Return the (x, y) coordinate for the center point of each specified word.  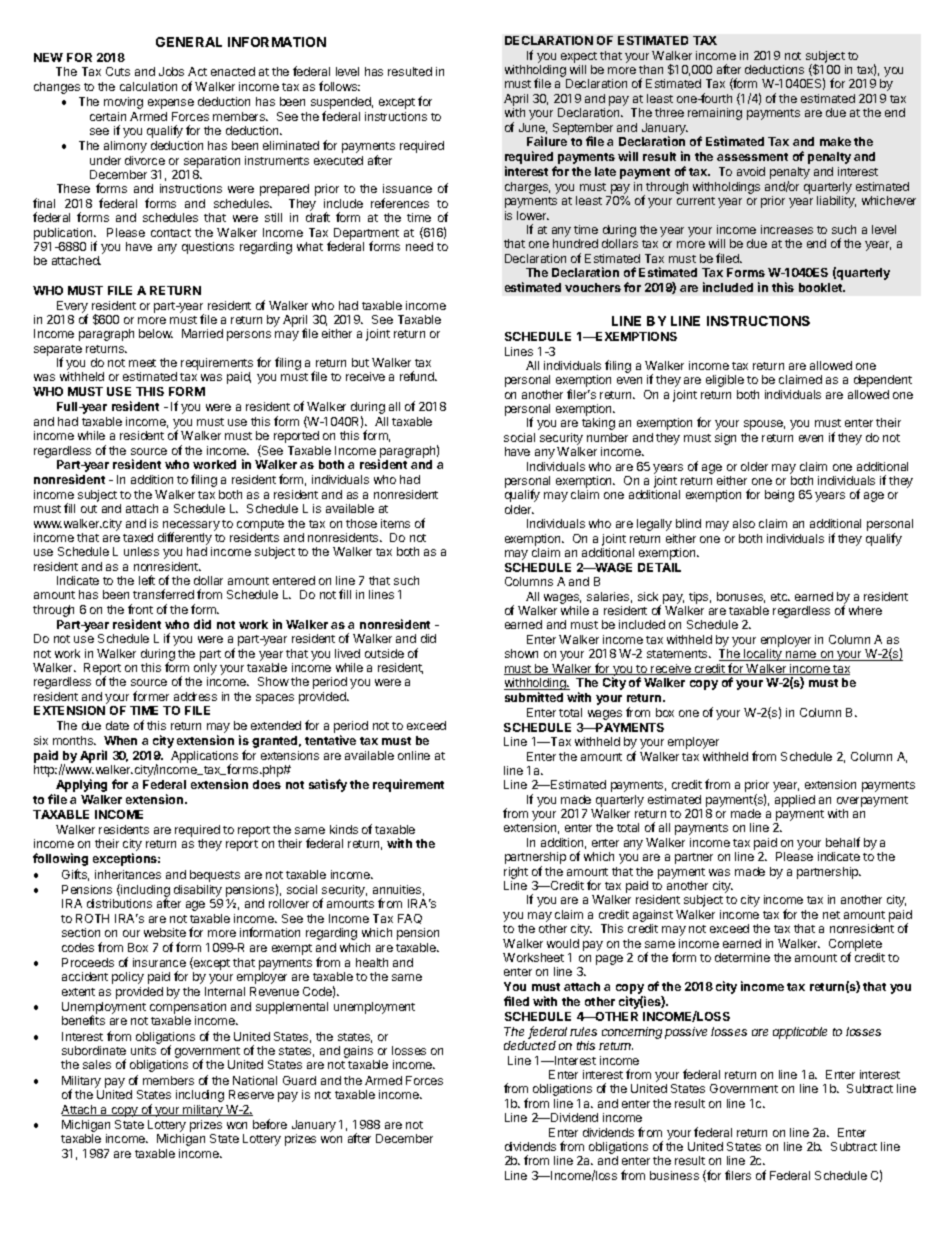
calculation (148, 86)
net (831, 915)
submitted (534, 697)
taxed (138, 537)
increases (787, 229)
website (165, 932)
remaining (715, 114)
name (801, 656)
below (156, 333)
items (395, 523)
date (117, 725)
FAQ (410, 919)
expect (579, 57)
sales (97, 1064)
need (419, 246)
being (779, 496)
